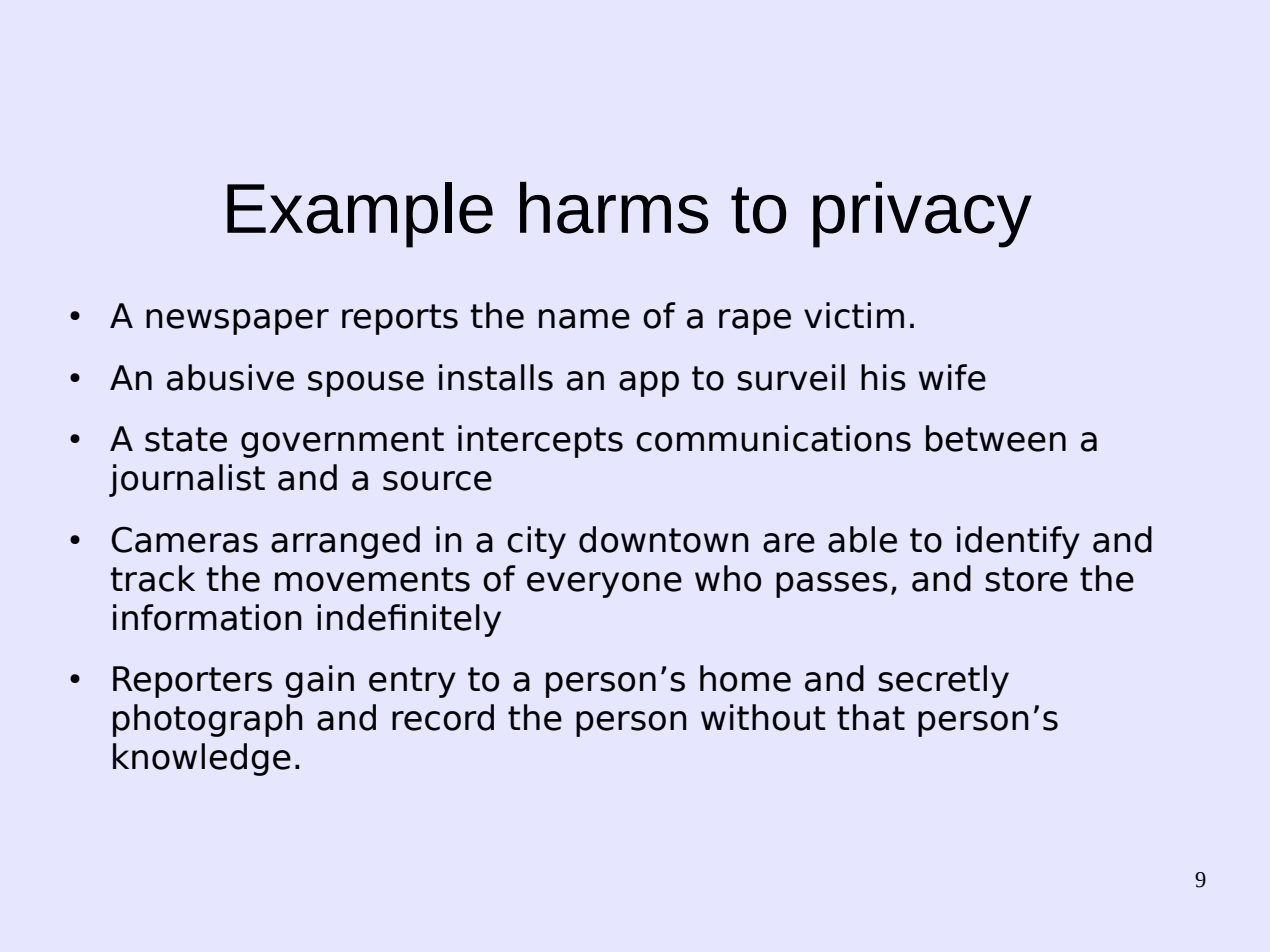  What do you see at coordinates (202, 759) in the screenshot?
I see `knowledge` at bounding box center [202, 759].
